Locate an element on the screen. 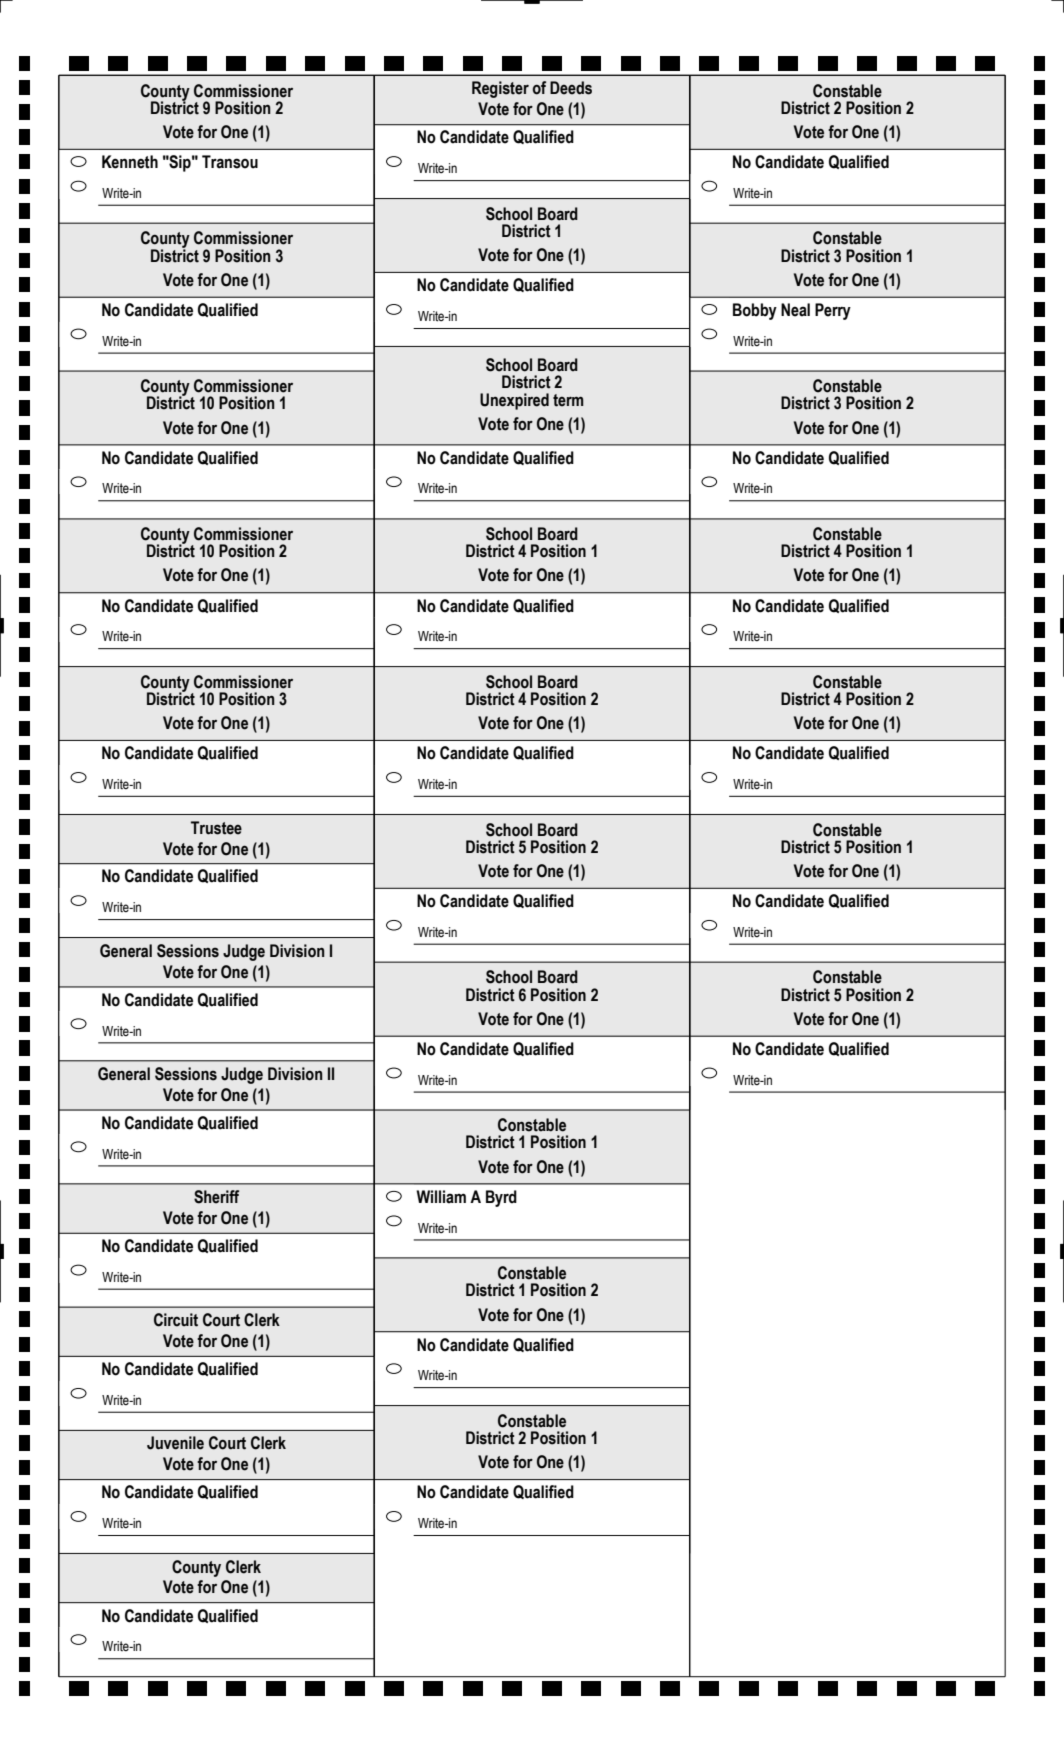 The image size is (1064, 1752). Circuit is located at coordinates (176, 1320).
